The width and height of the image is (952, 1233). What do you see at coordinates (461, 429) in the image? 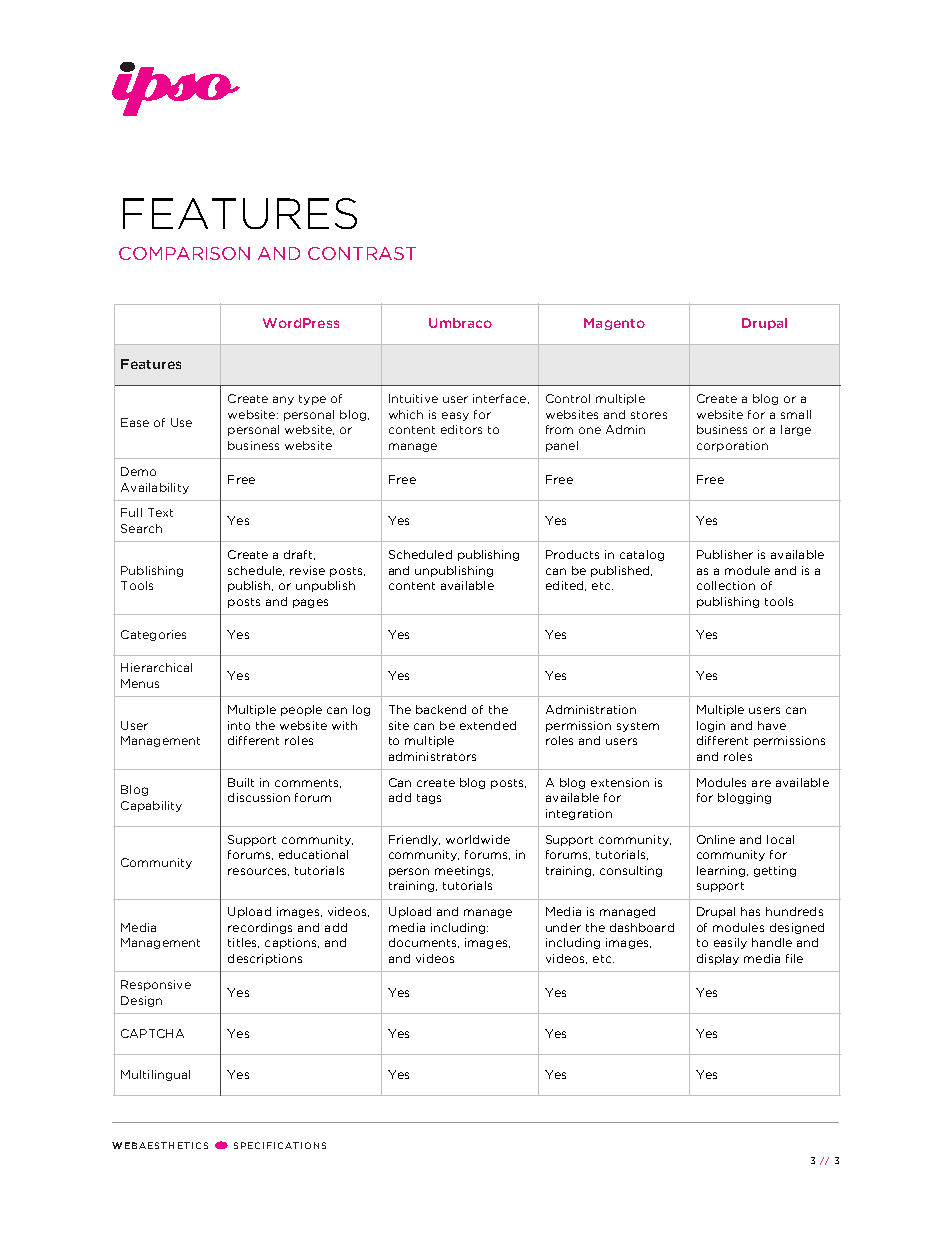
I see `editors` at bounding box center [461, 429].
